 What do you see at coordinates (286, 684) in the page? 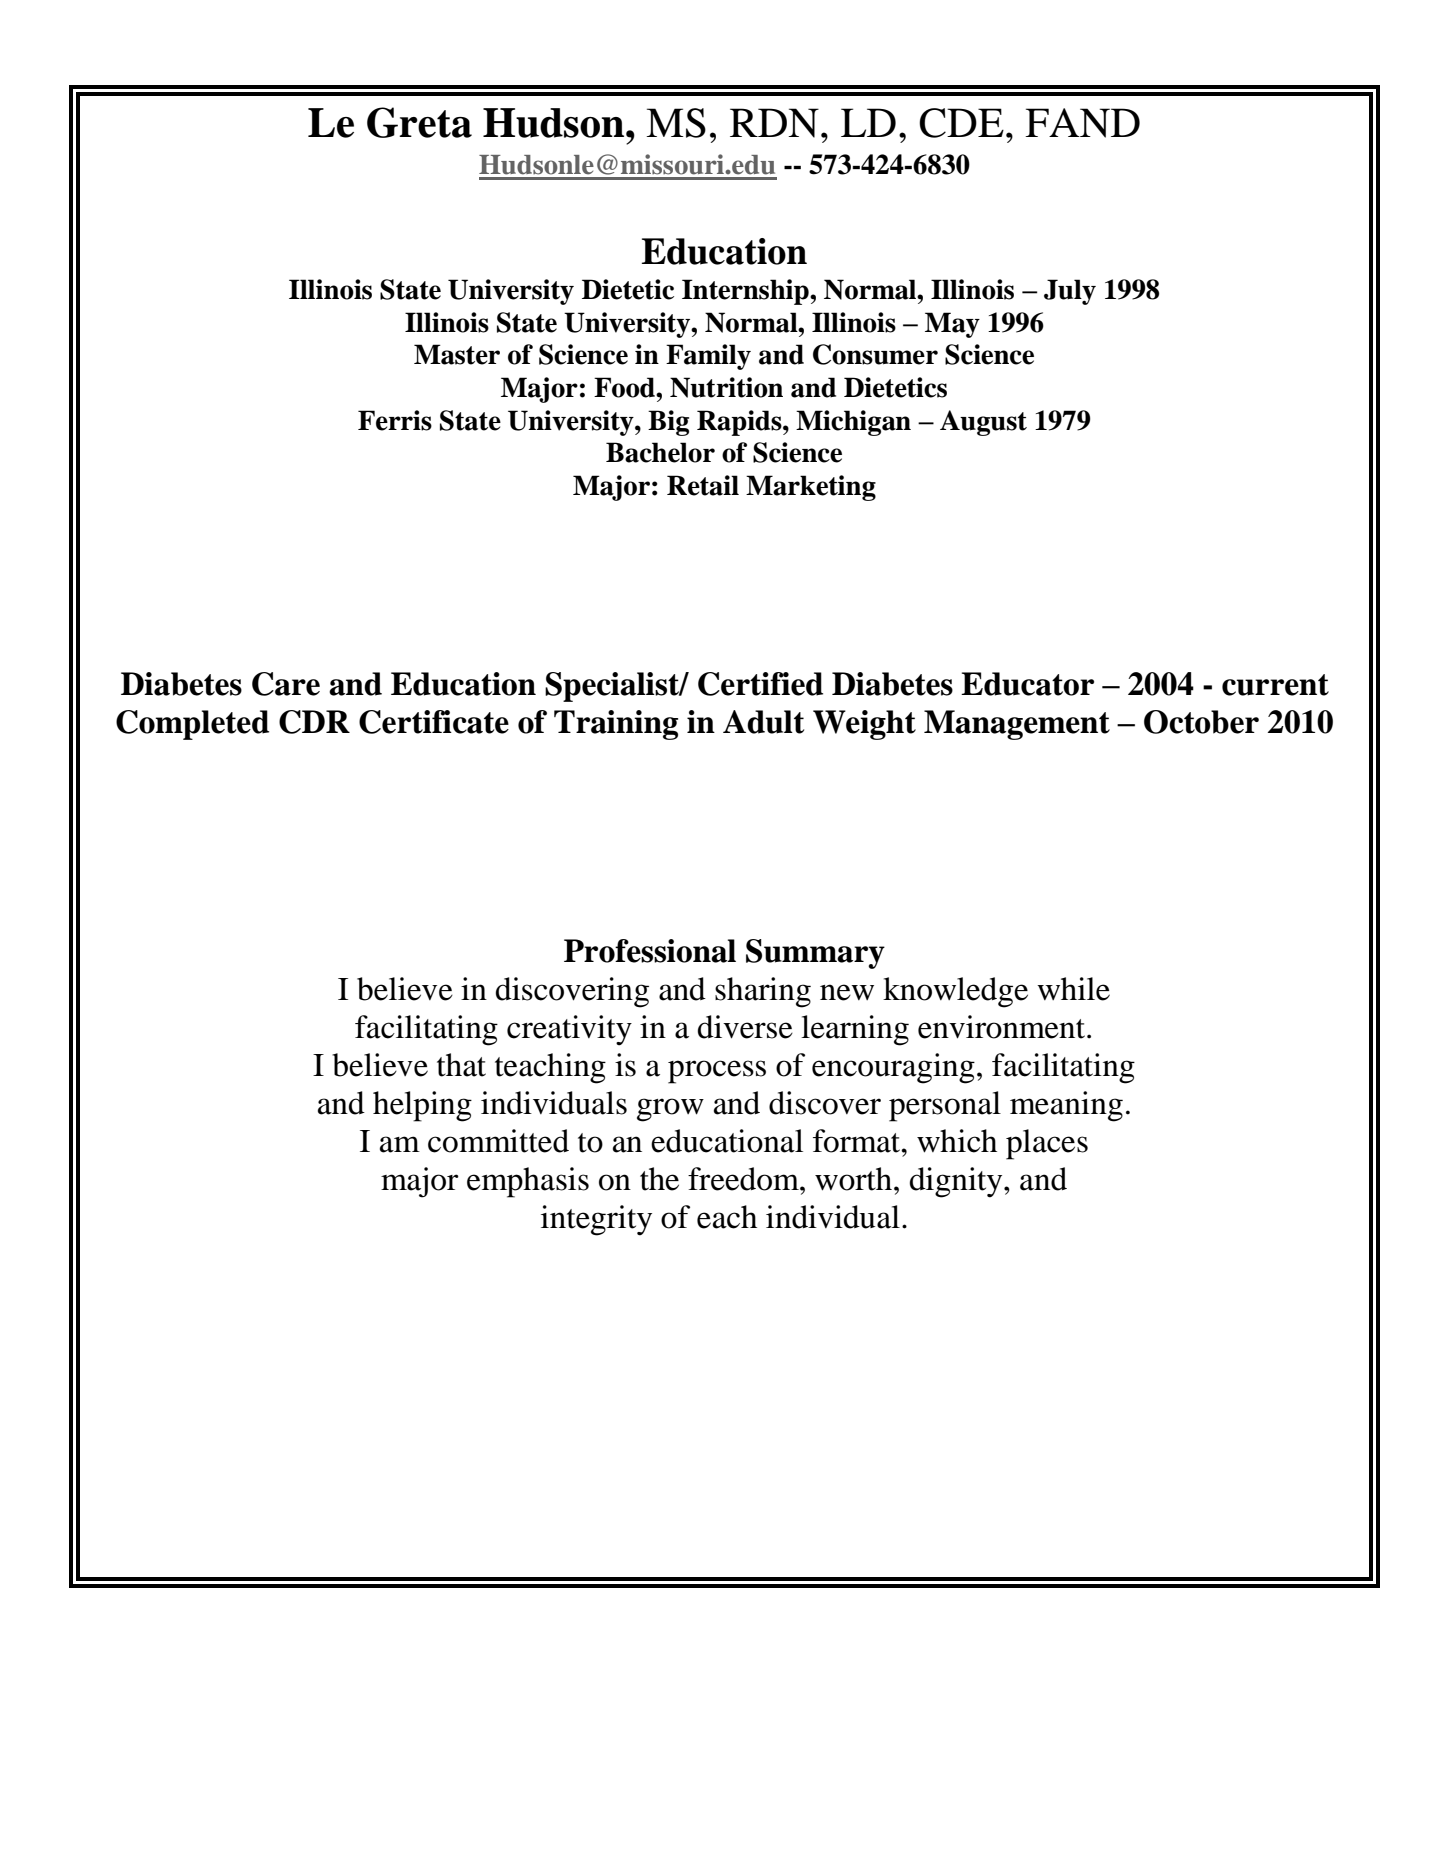
I see `Care` at bounding box center [286, 684].
